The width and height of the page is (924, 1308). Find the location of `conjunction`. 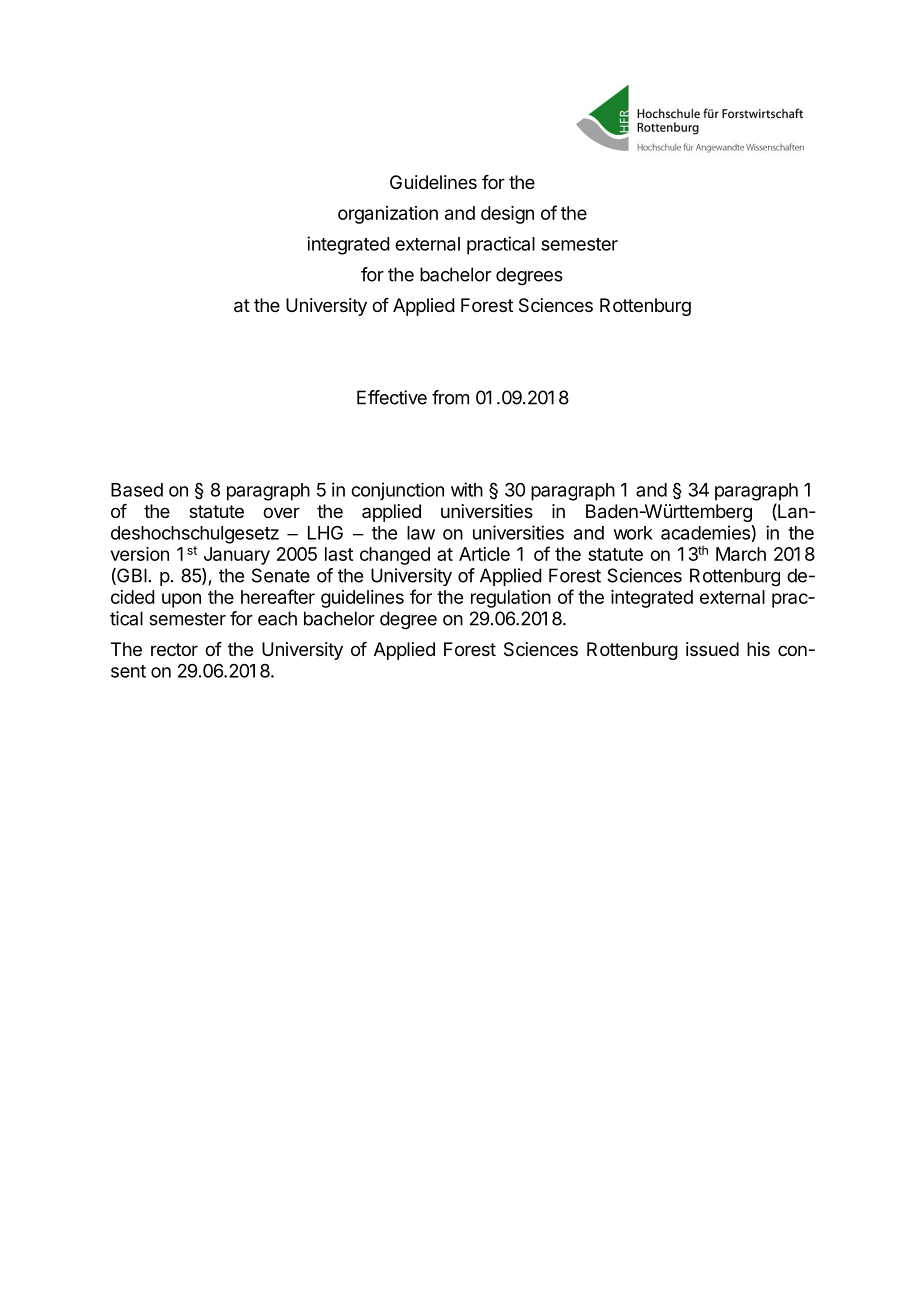

conjunction is located at coordinates (397, 491).
